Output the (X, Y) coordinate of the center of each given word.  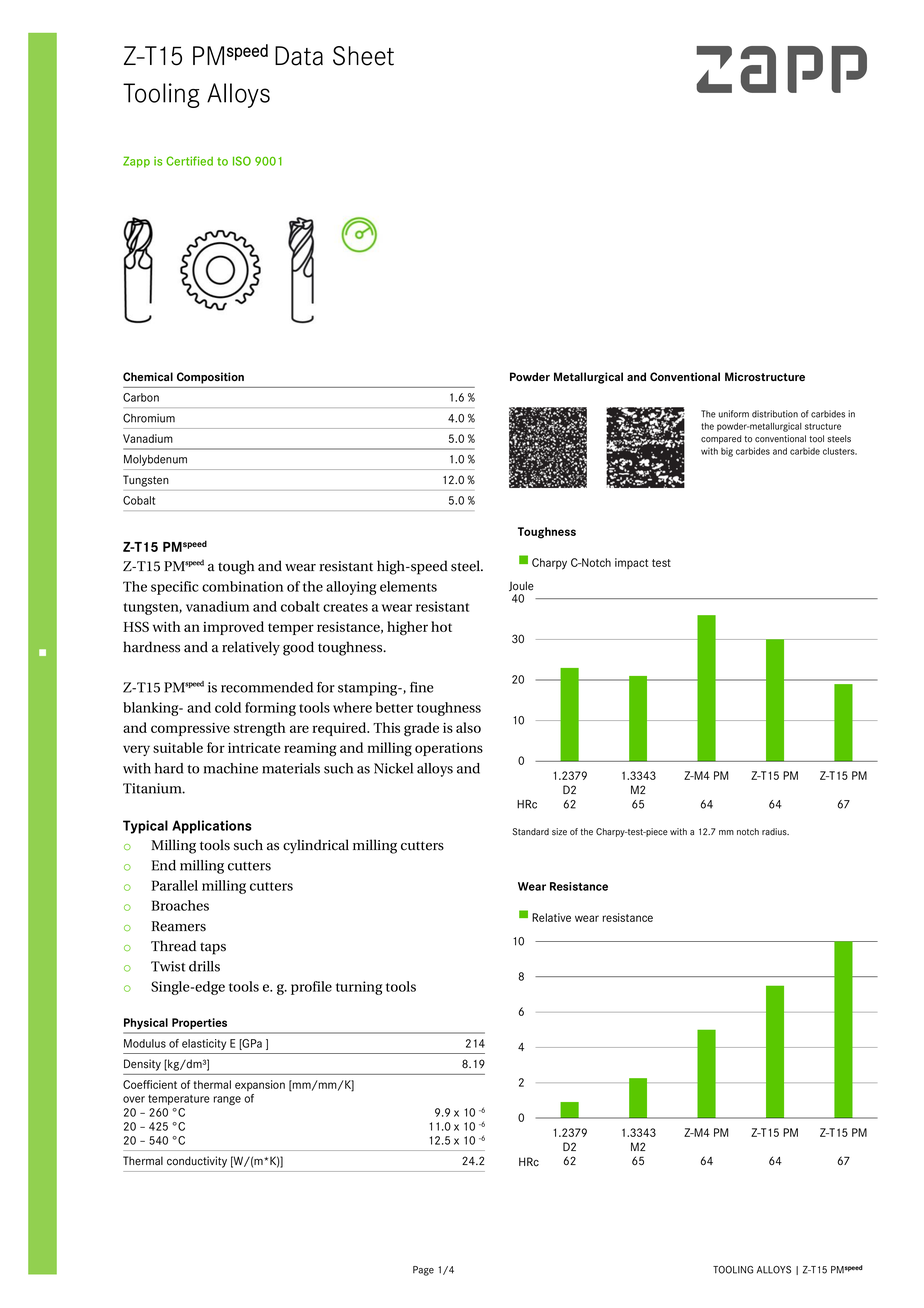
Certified (189, 161)
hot (441, 626)
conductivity (197, 1162)
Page (423, 1271)
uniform (734, 414)
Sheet (363, 56)
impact (631, 563)
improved (233, 628)
